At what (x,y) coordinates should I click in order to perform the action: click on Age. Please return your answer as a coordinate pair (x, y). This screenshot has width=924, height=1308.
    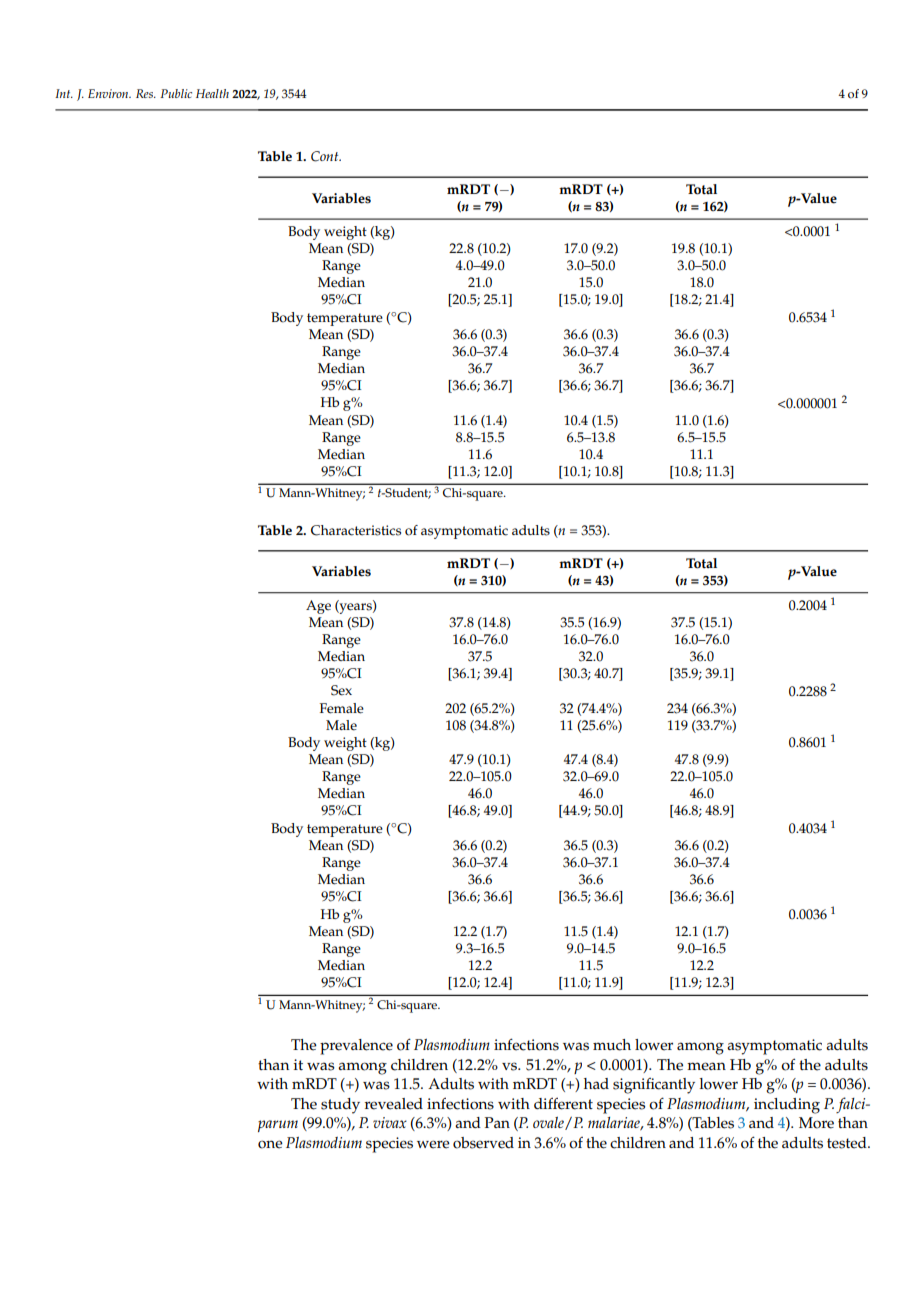
    Looking at the image, I should click on (318, 607).
